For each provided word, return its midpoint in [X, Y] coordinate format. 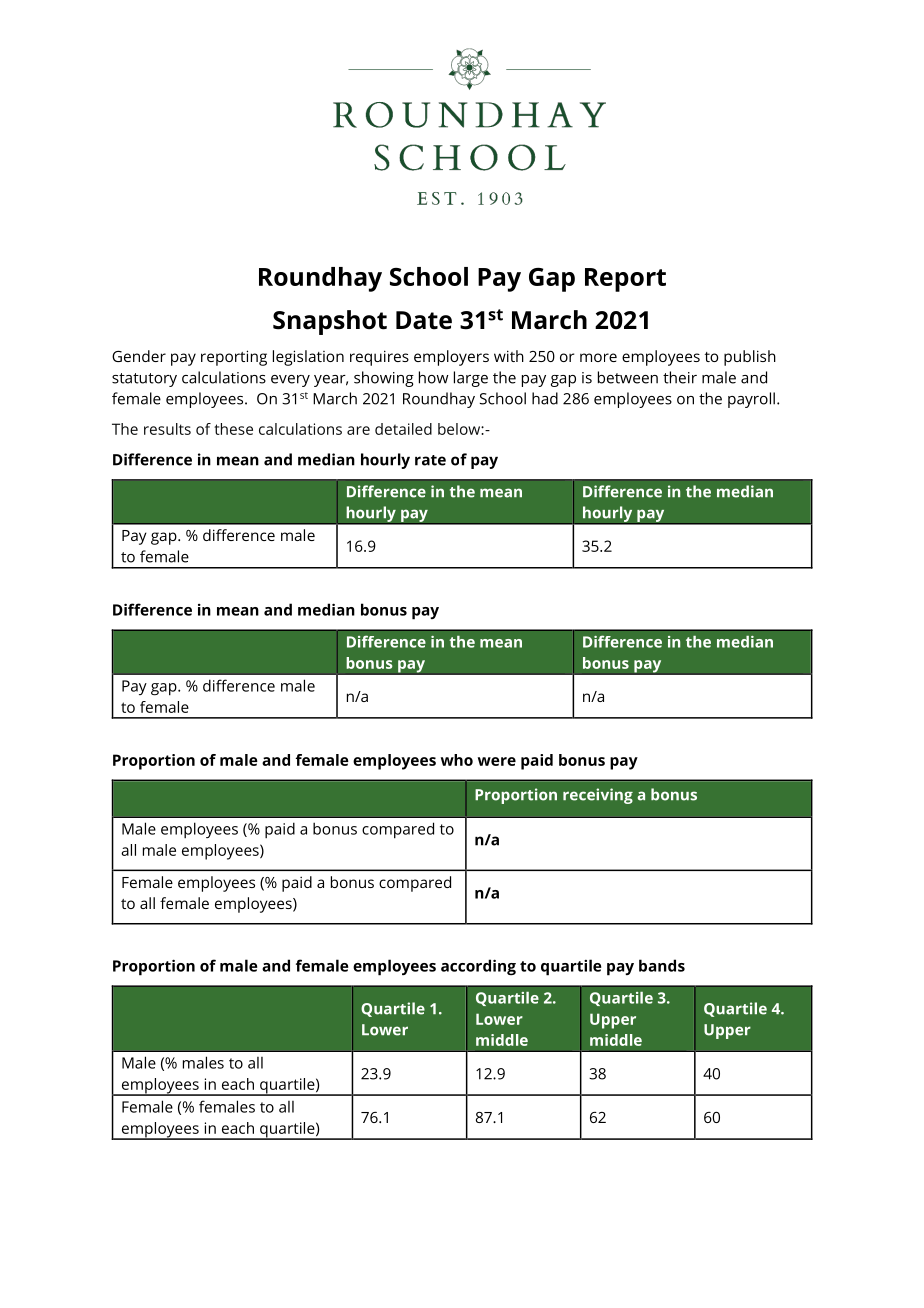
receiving [598, 796]
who [457, 760]
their [680, 377]
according [478, 967]
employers [451, 358]
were [497, 761]
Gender [139, 356]
